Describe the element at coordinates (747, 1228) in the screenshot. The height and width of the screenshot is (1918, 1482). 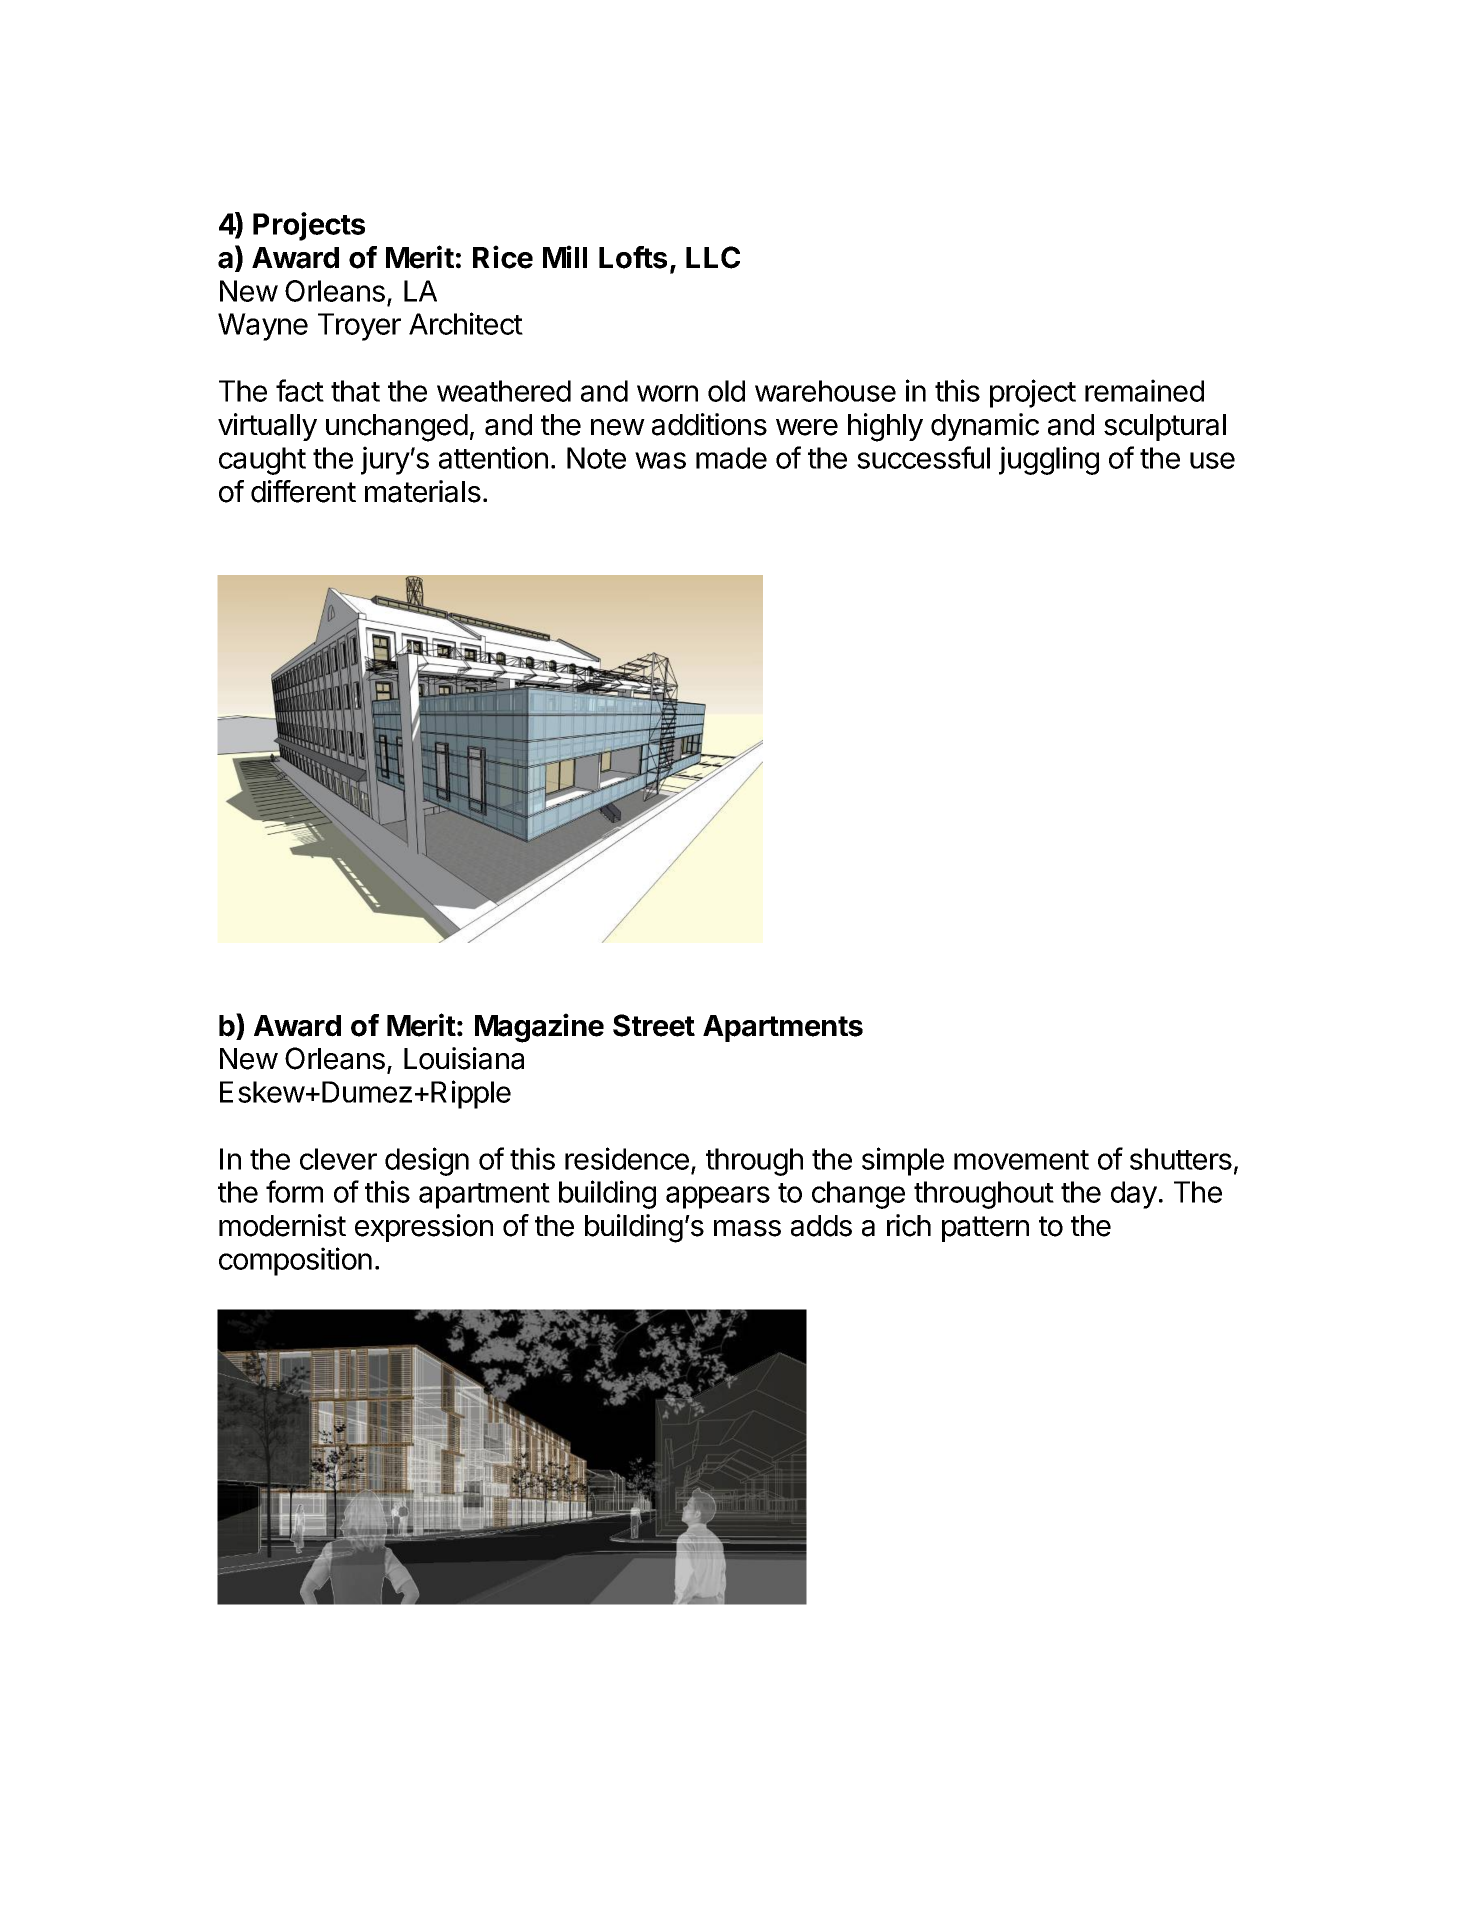
I see `mass` at that location.
